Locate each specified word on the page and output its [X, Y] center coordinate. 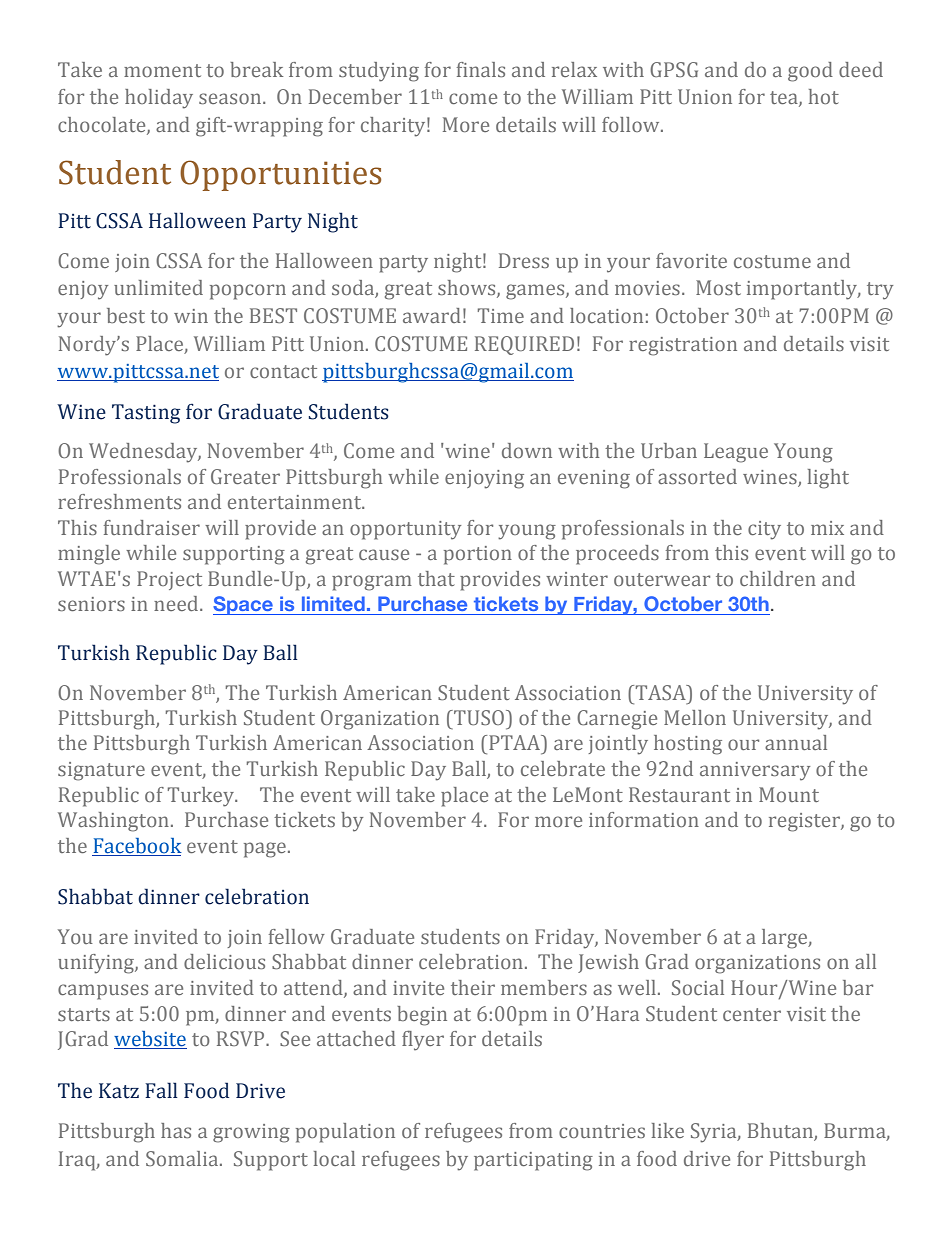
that [436, 578]
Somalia [183, 1158]
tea [785, 99]
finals [481, 69]
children [778, 578]
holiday [159, 99]
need [177, 603]
